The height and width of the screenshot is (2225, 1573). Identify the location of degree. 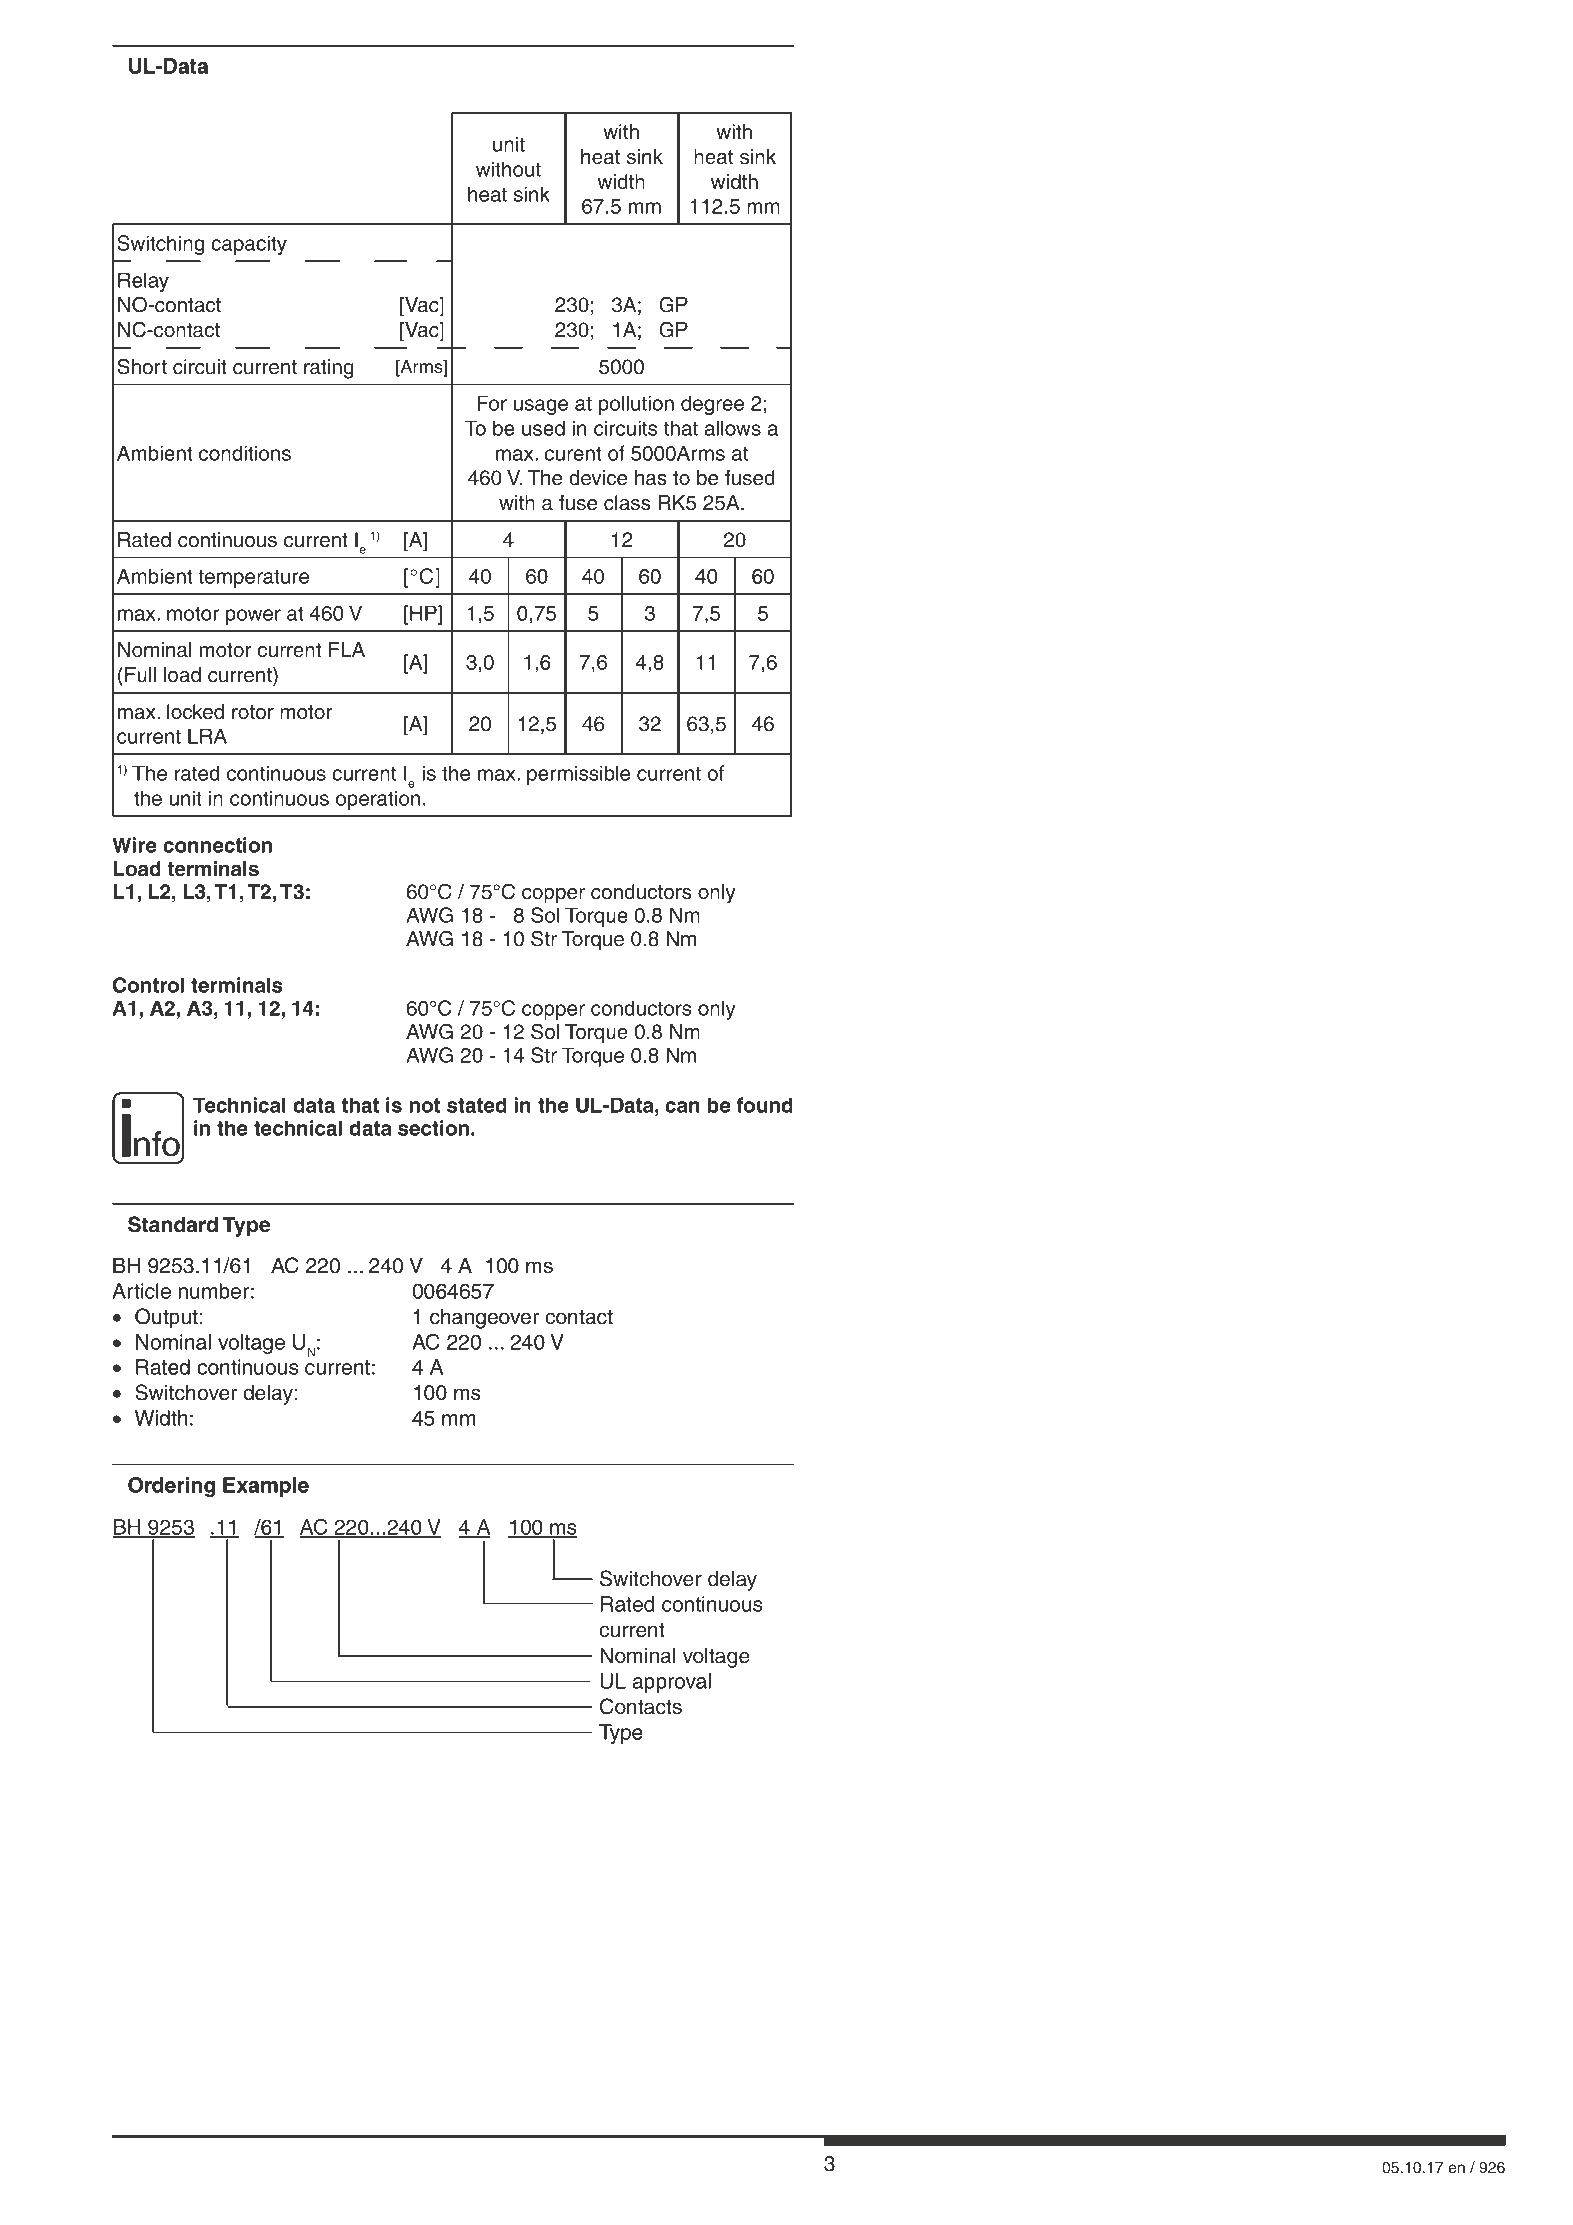
(712, 405).
